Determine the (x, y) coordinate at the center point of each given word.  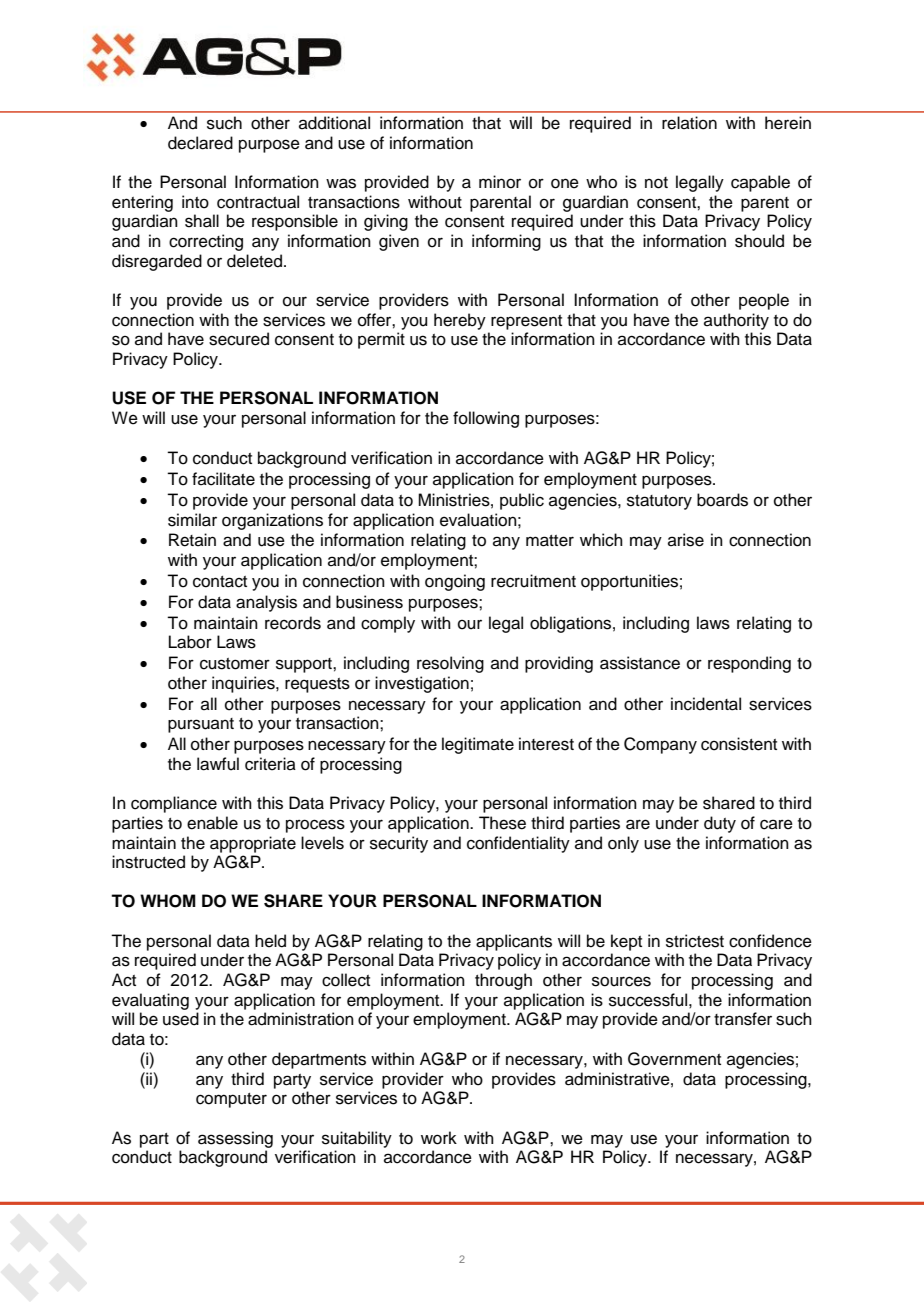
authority (736, 321)
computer (231, 1100)
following (486, 419)
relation (689, 123)
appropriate (253, 844)
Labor (190, 642)
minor (500, 182)
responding (749, 664)
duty (720, 824)
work (439, 1138)
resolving (450, 664)
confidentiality (518, 844)
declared (200, 143)
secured (239, 339)
